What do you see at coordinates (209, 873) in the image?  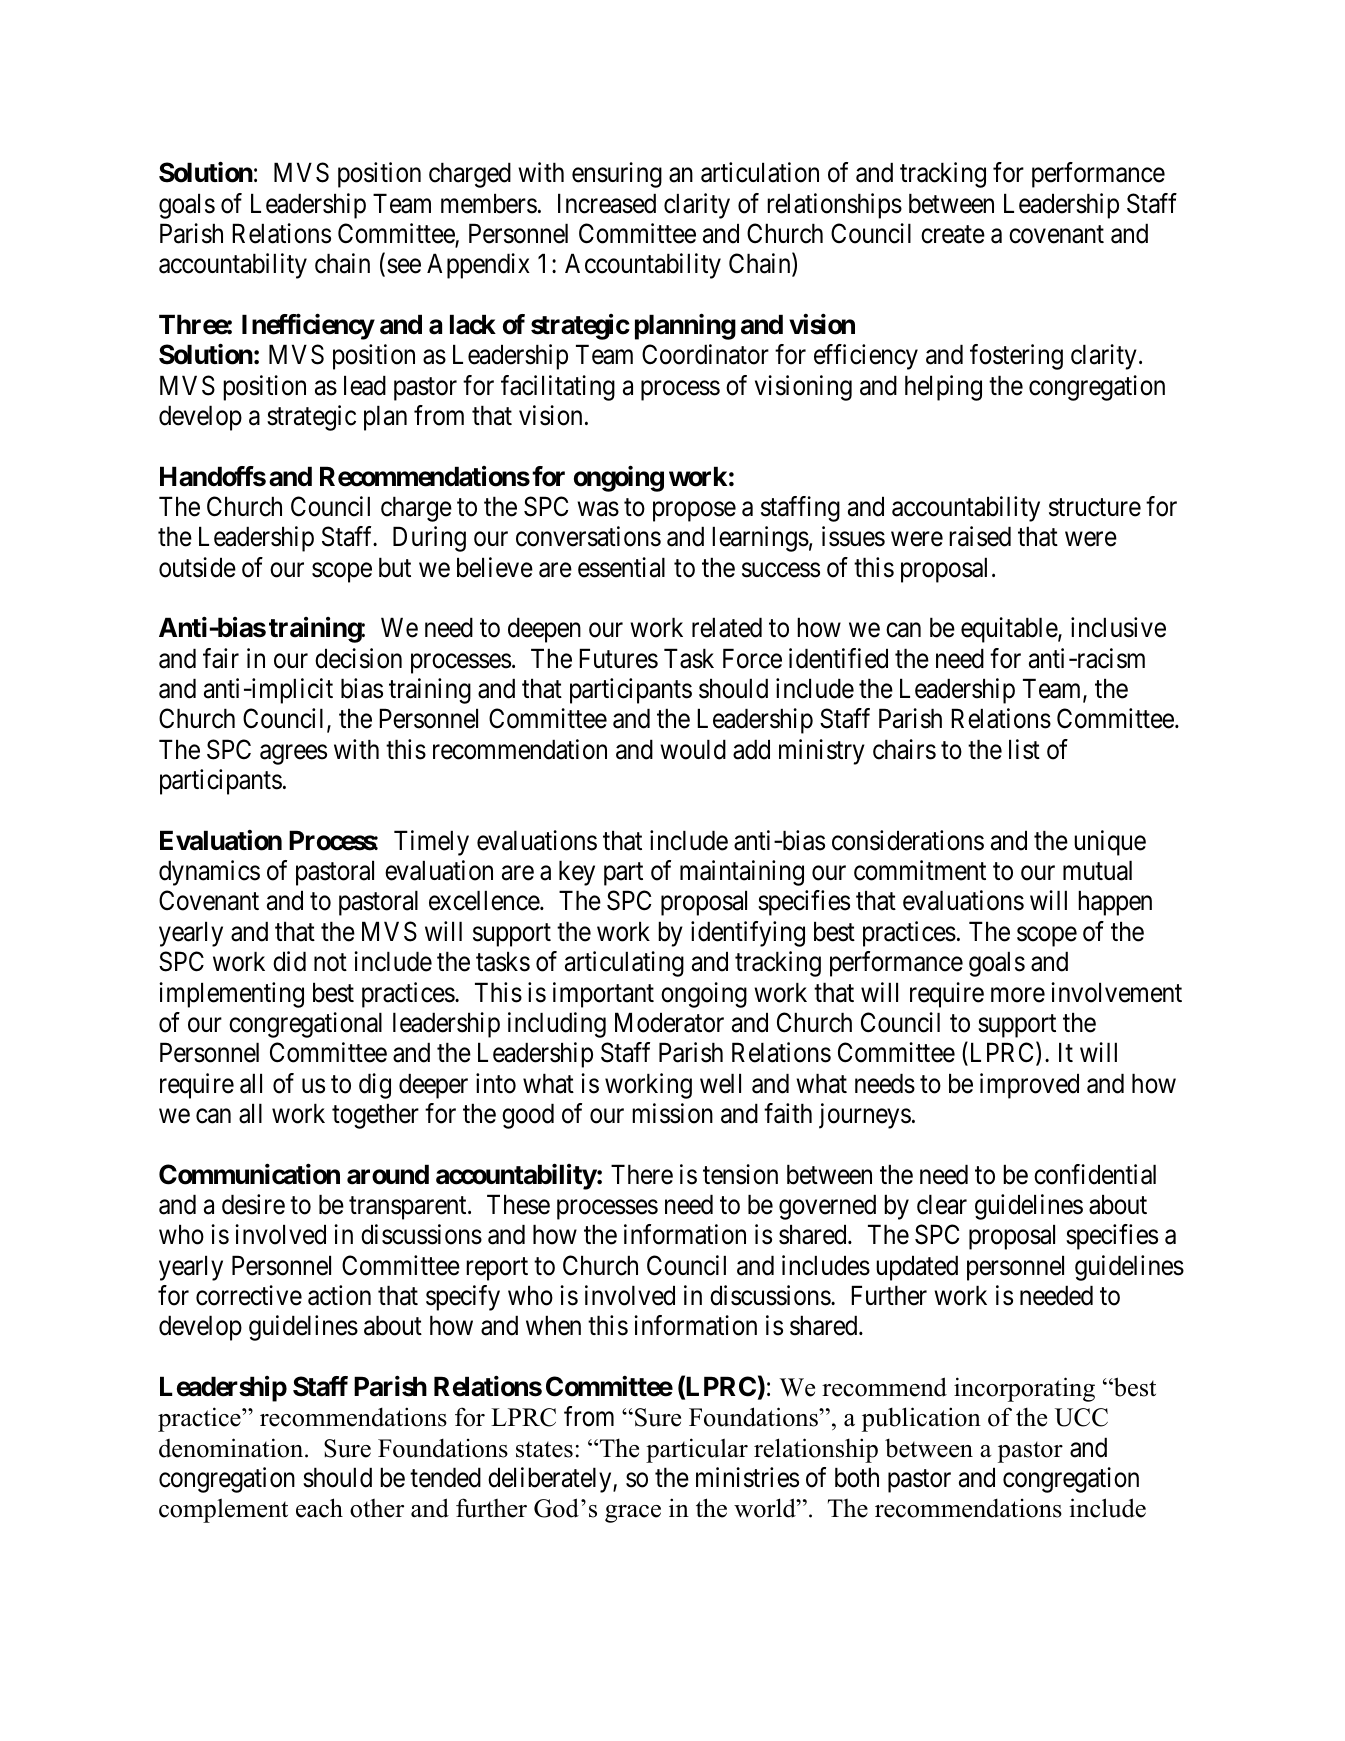 I see `dynamics` at bounding box center [209, 873].
